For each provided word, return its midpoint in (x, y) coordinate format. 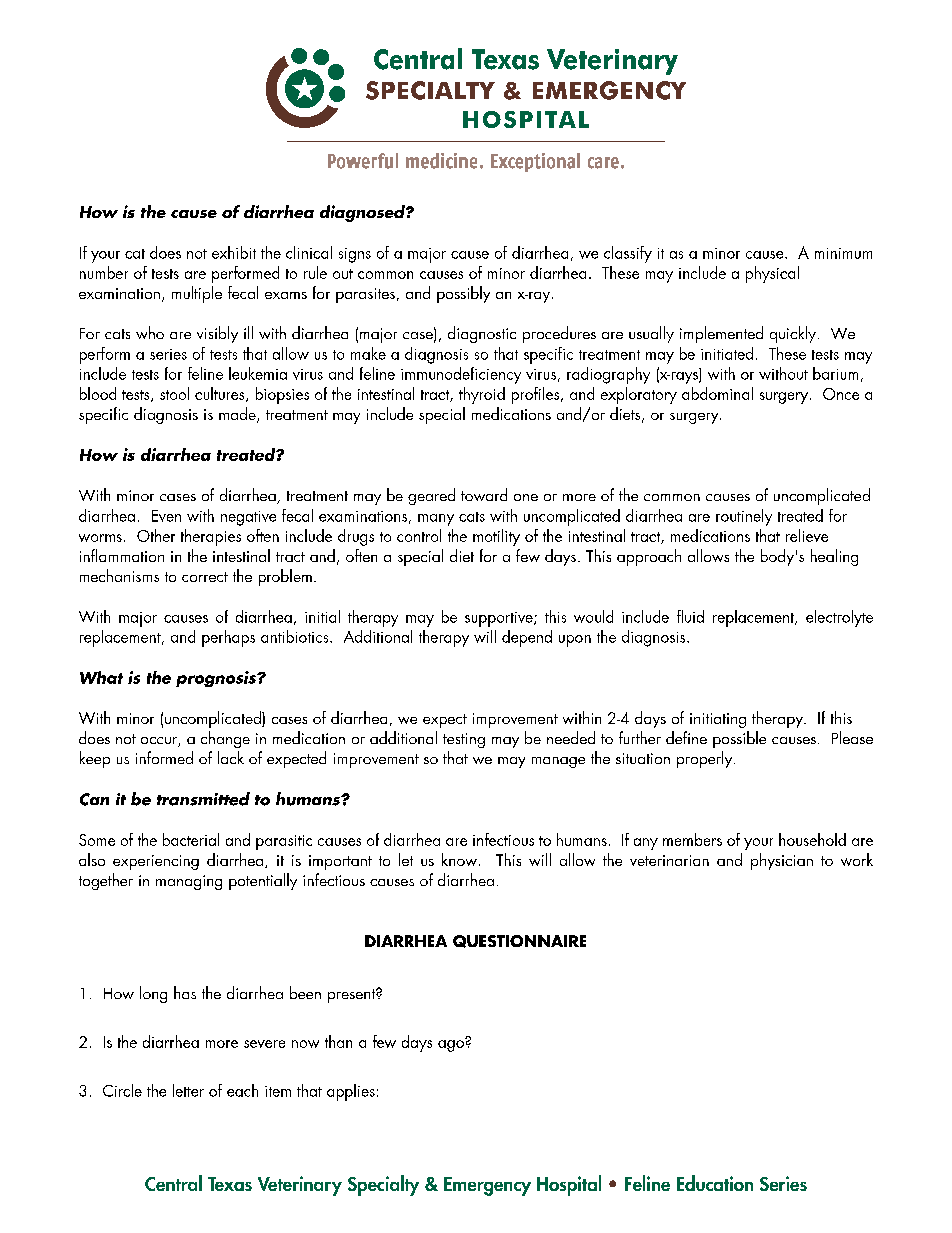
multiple (197, 294)
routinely (744, 517)
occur (160, 742)
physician (782, 861)
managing (189, 882)
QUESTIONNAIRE (519, 941)
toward (484, 494)
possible (739, 739)
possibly (463, 294)
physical (772, 274)
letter (188, 1090)
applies (351, 1092)
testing (464, 740)
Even (166, 516)
